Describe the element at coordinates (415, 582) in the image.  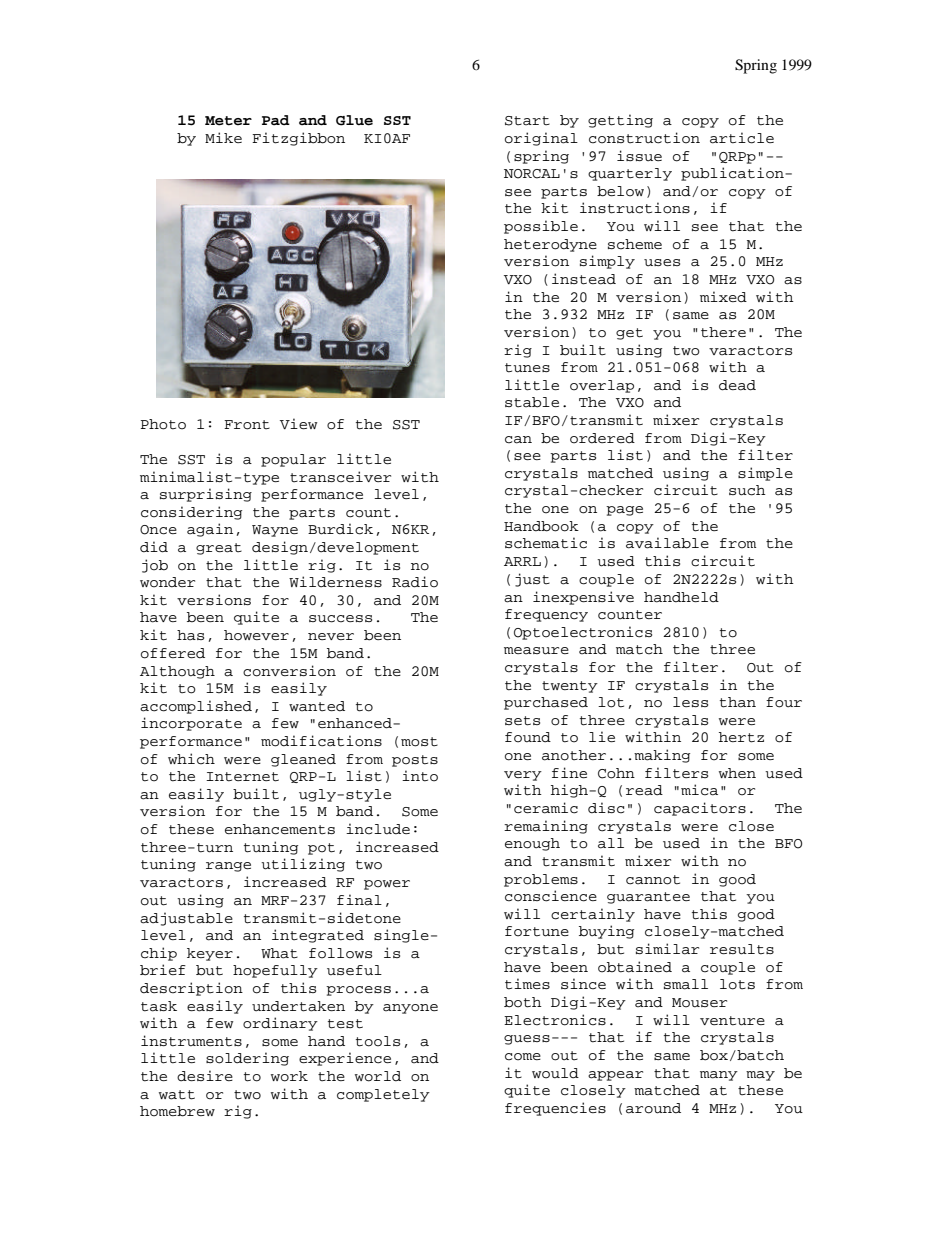
I see `Radio` at that location.
